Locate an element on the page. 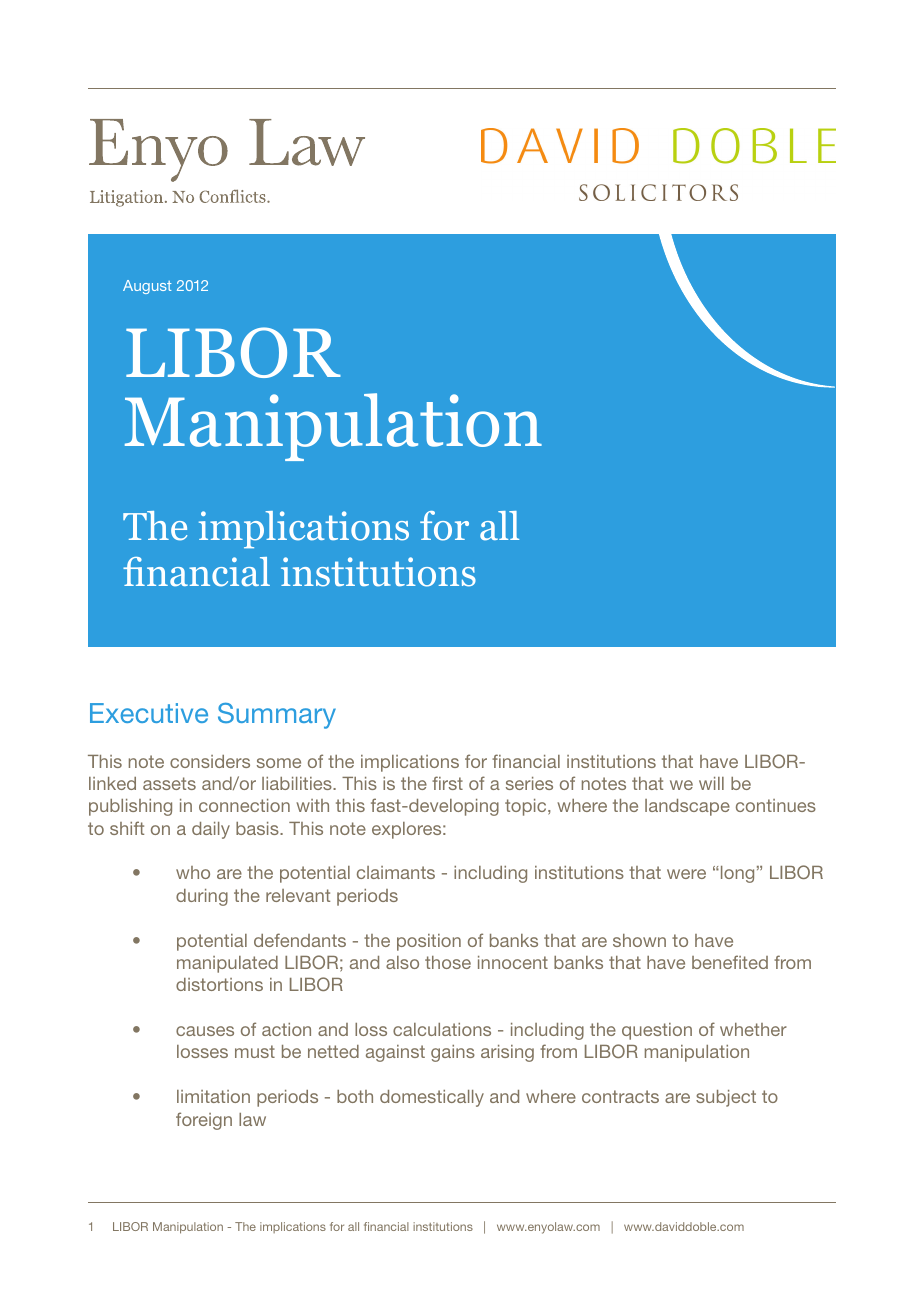  August is located at coordinates (147, 287).
